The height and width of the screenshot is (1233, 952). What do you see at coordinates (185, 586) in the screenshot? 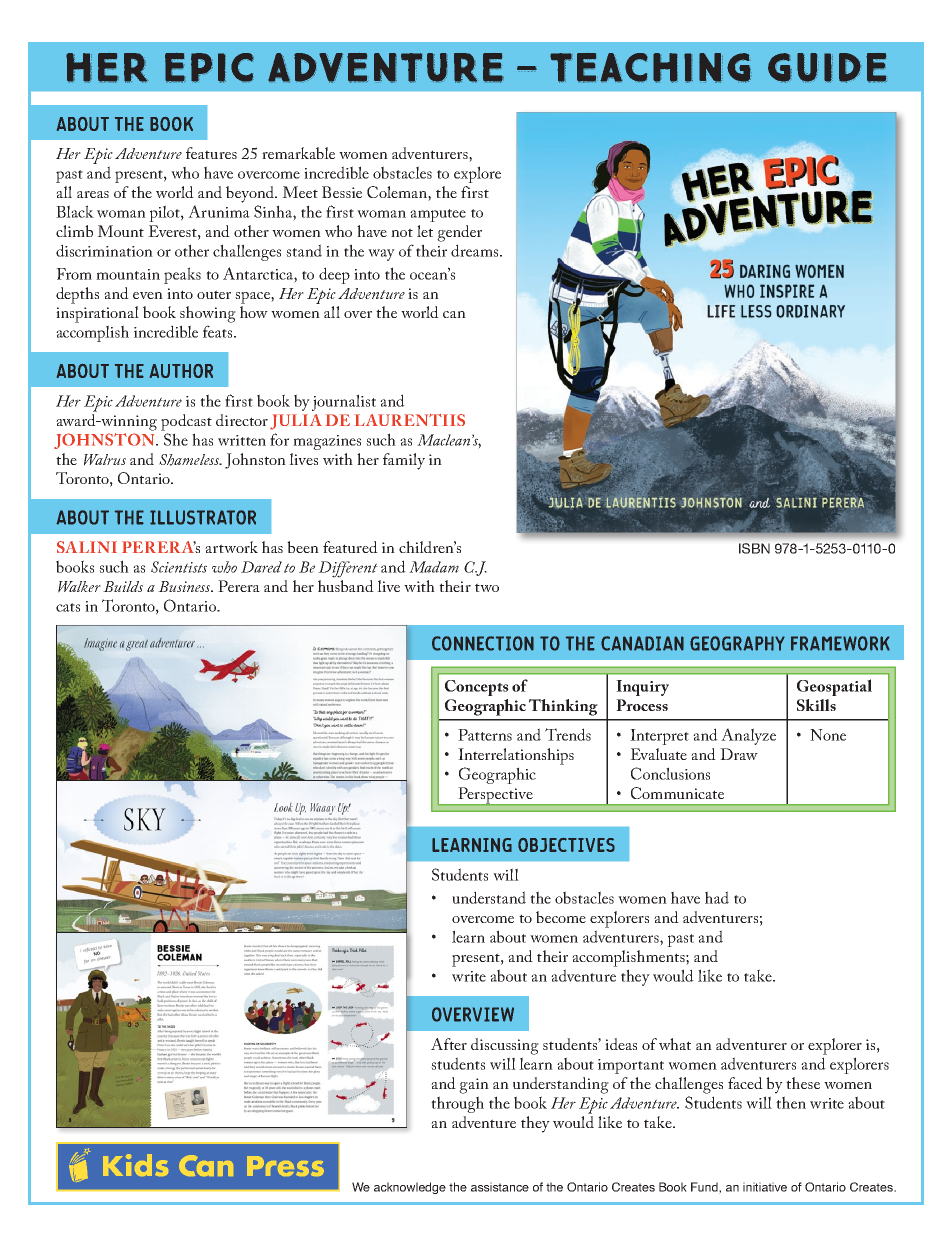
I see `Business` at bounding box center [185, 586].
